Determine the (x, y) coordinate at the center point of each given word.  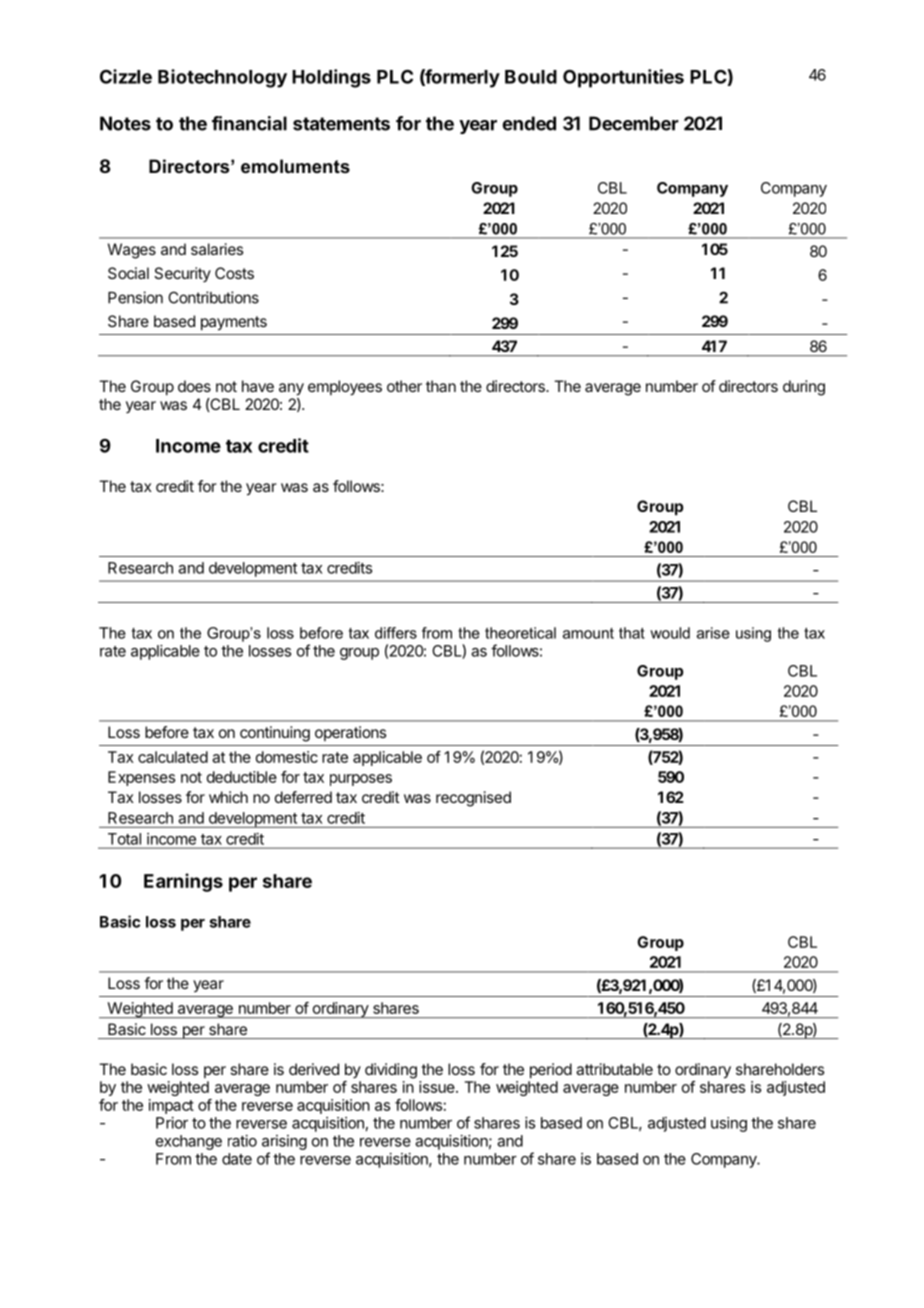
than (441, 386)
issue (438, 1087)
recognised (473, 799)
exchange (189, 1142)
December (634, 123)
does (194, 386)
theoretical (520, 633)
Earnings (183, 882)
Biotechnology (222, 78)
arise (713, 633)
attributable (614, 1069)
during (804, 388)
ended (529, 123)
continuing (275, 734)
